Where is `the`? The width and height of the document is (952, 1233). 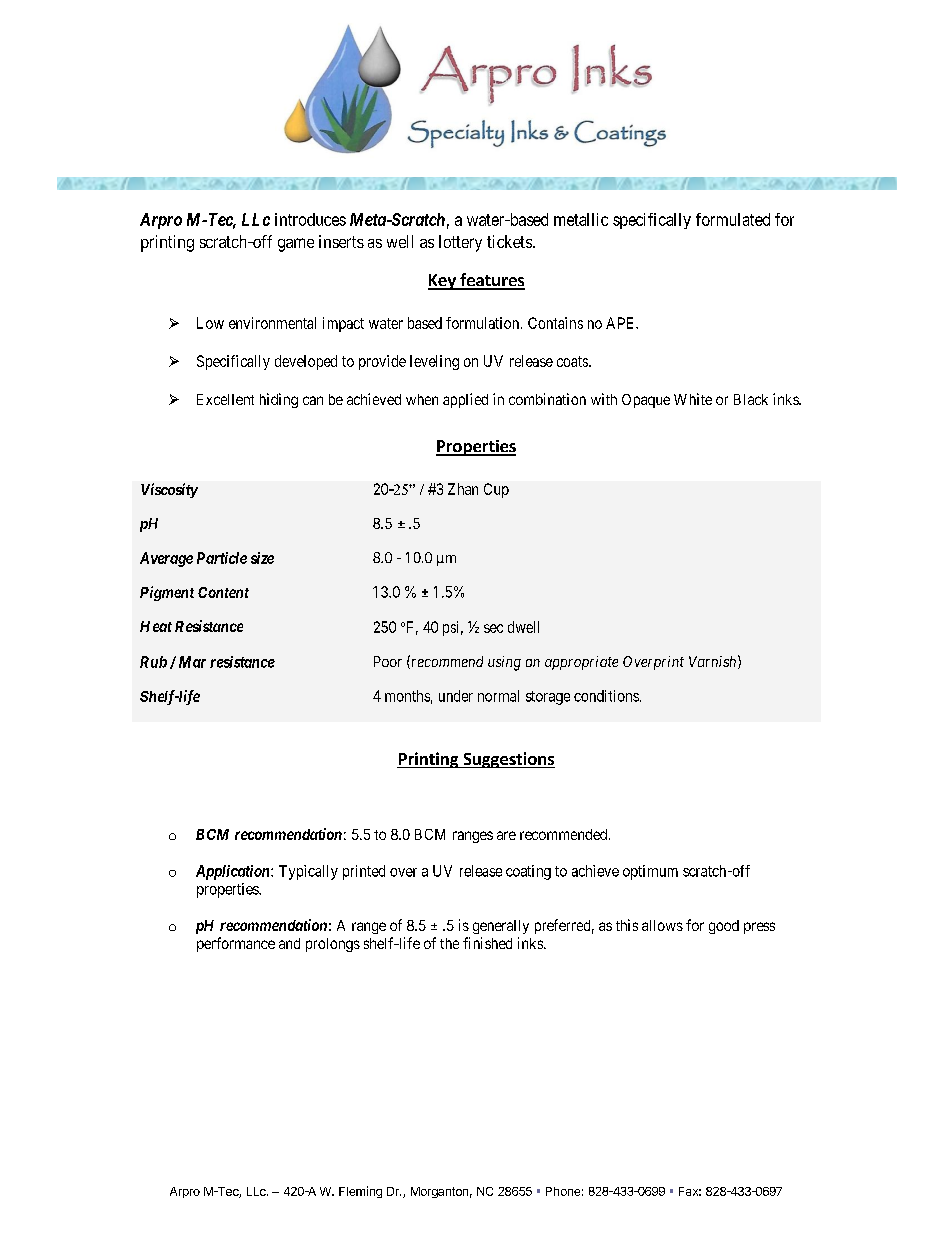
the is located at coordinates (449, 943).
